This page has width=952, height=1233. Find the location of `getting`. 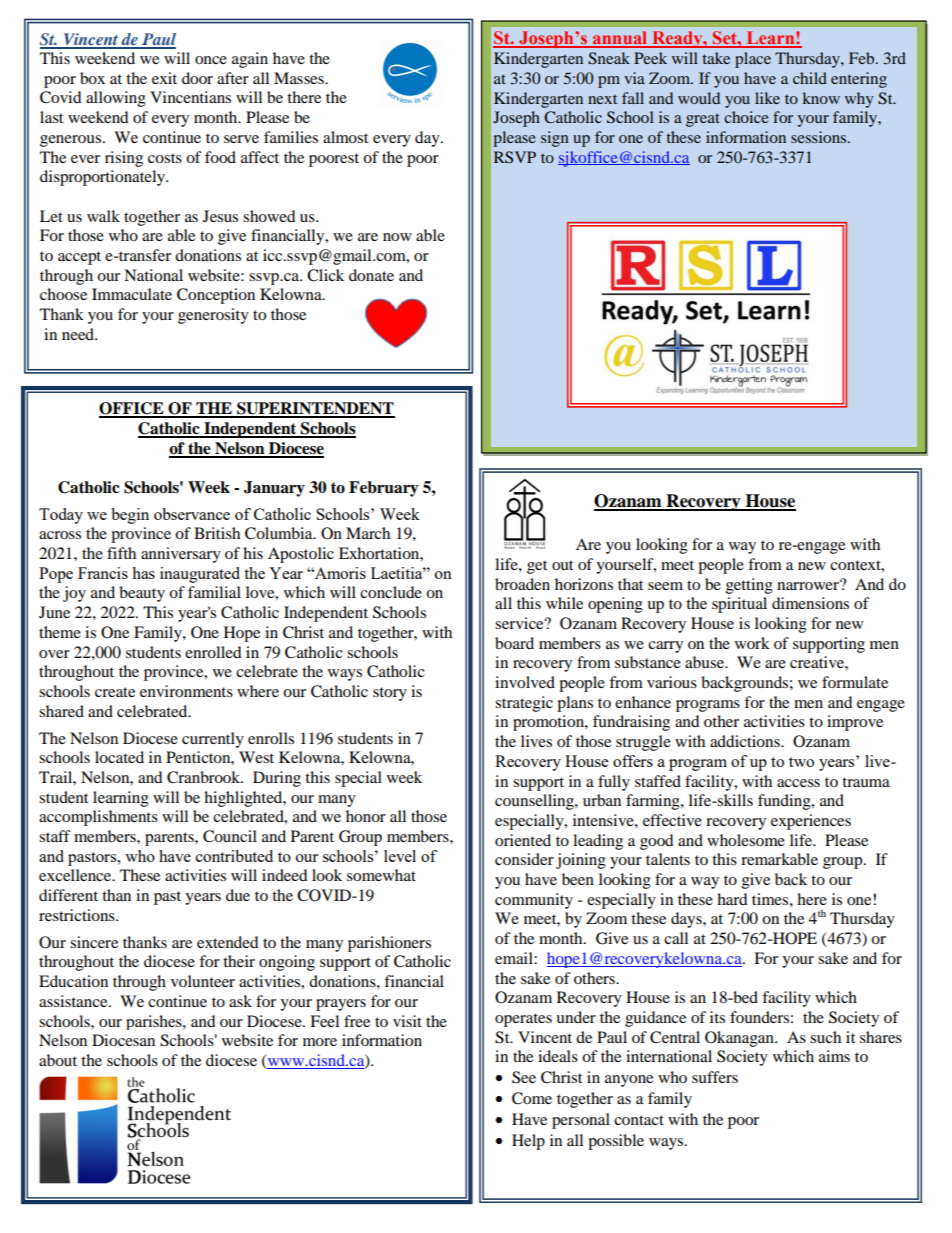

getting is located at coordinates (749, 586).
